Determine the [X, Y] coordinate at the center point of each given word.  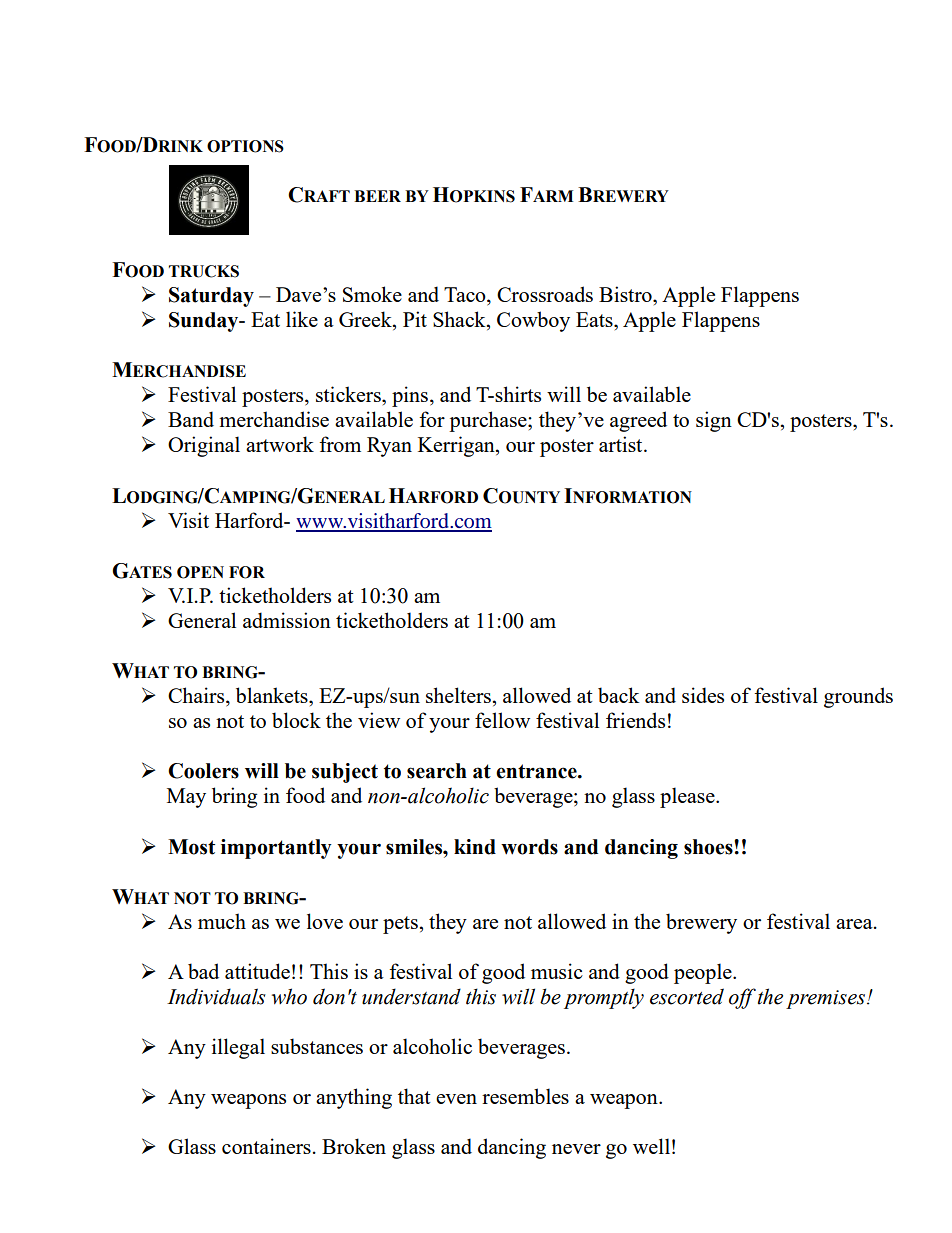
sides [703, 695]
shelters [458, 695]
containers [266, 1146]
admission [287, 620]
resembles [525, 1096]
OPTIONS [245, 146]
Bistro [626, 294]
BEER [377, 196]
